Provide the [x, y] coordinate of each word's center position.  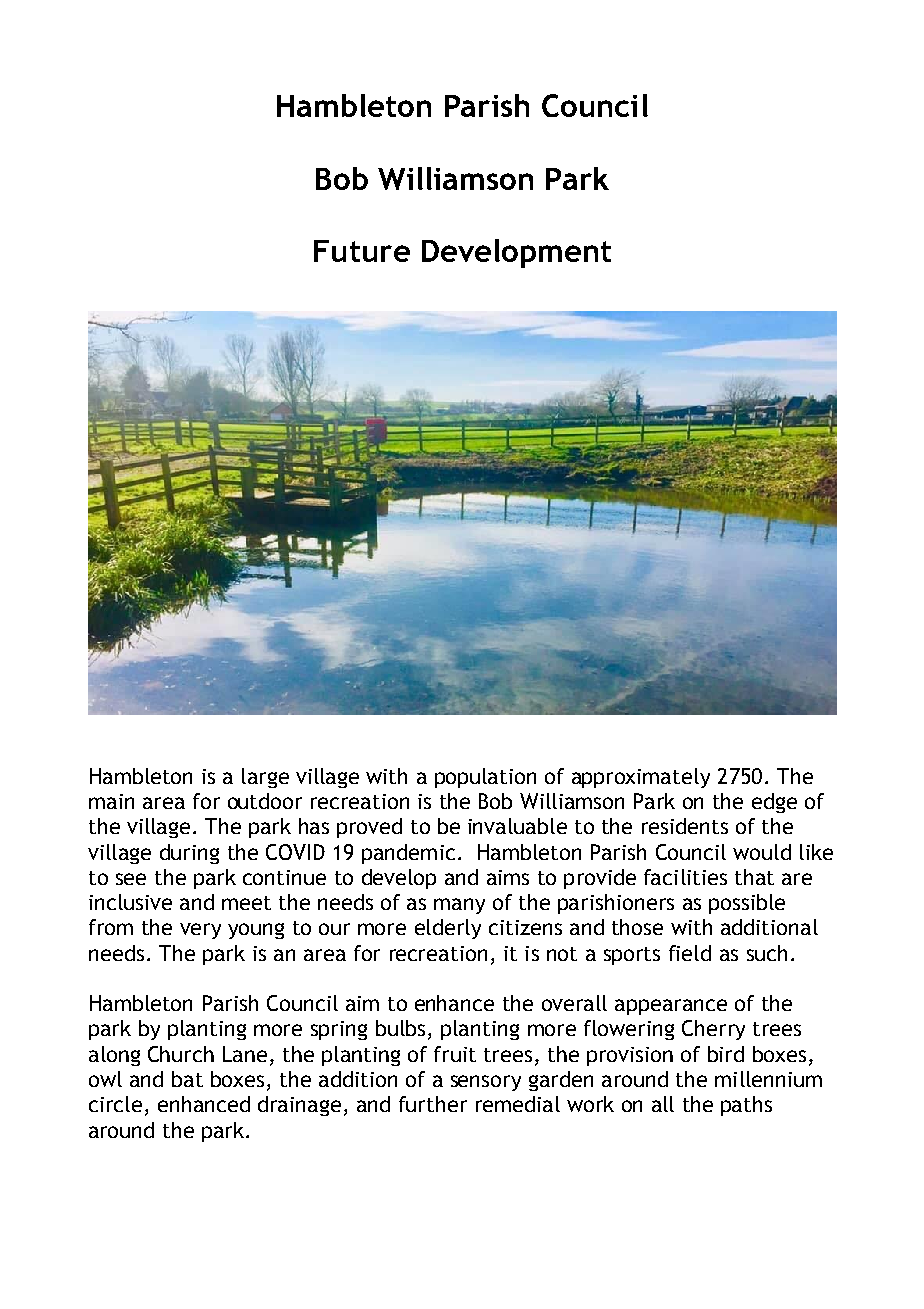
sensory [486, 1083]
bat [187, 1079]
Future [362, 251]
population [485, 778]
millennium [768, 1079]
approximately [641, 778]
